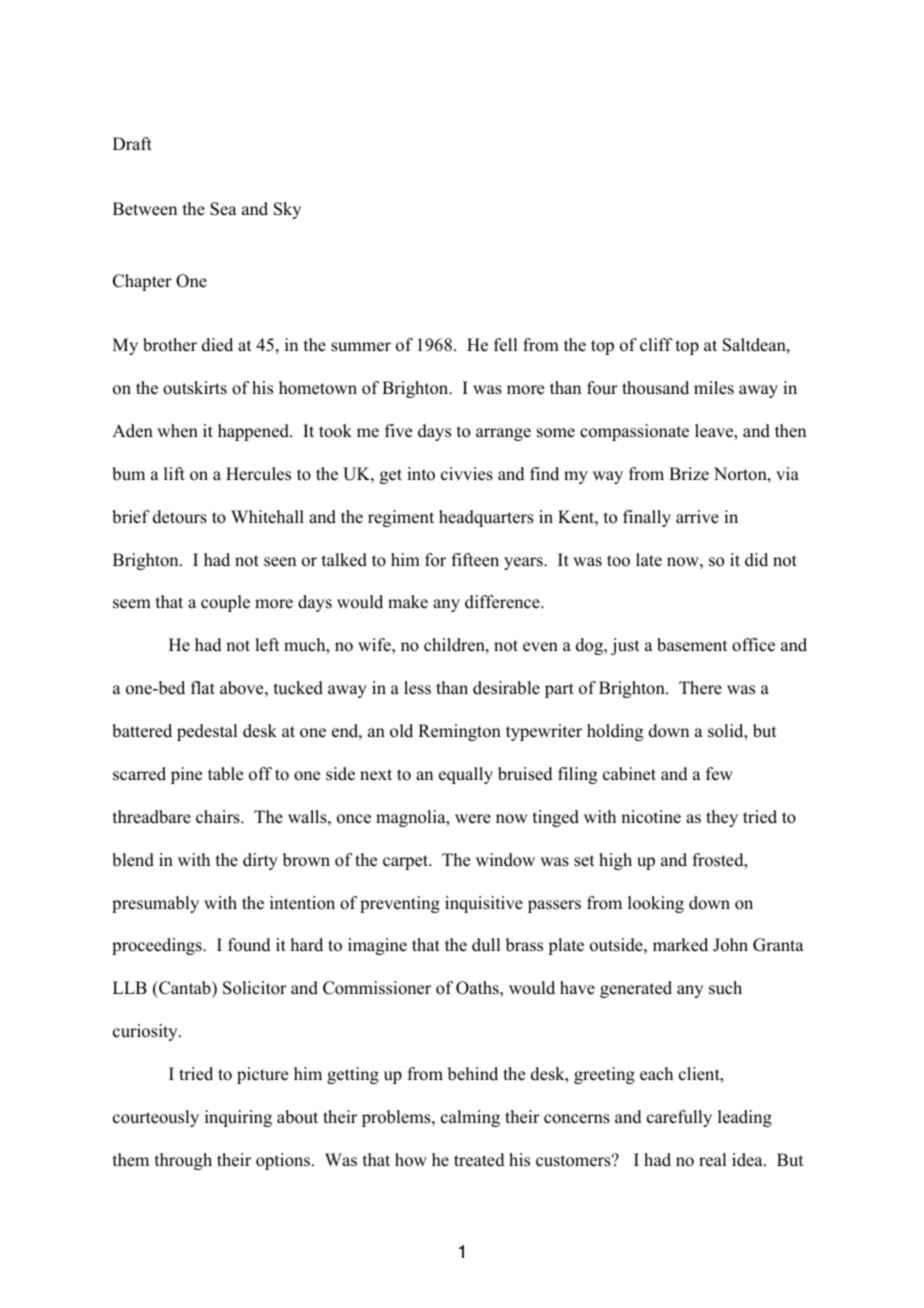  Describe the element at coordinates (486, 945) in the image. I see `dull` at that location.
